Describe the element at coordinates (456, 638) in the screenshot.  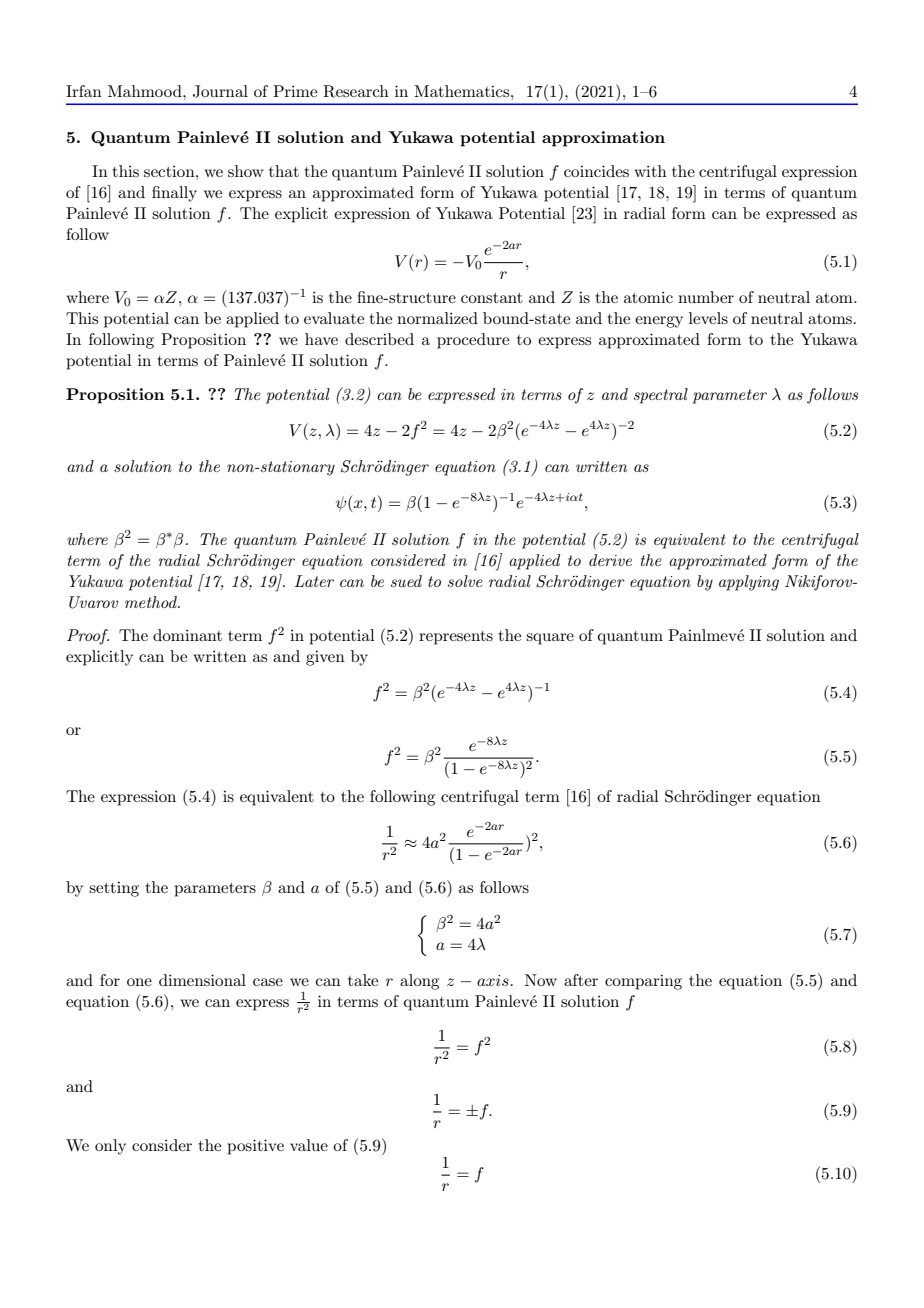
I see `represents` at that location.
